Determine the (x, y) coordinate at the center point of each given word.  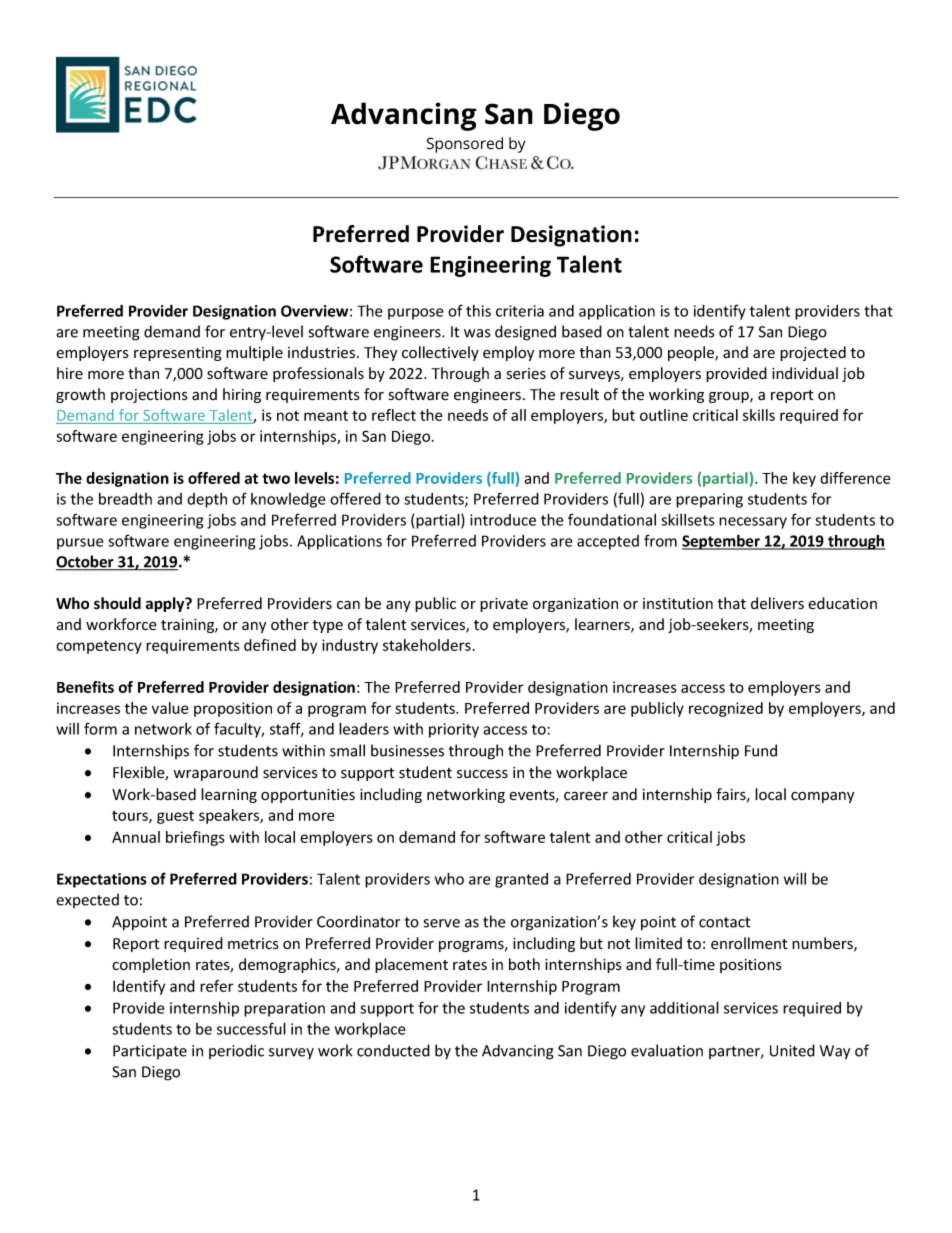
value (170, 708)
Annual (136, 837)
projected (813, 353)
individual (805, 373)
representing (178, 354)
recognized (726, 709)
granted (521, 880)
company (822, 797)
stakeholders (427, 645)
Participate (150, 1052)
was (477, 333)
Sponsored (465, 145)
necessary (753, 523)
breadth (125, 499)
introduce (503, 520)
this (478, 311)
